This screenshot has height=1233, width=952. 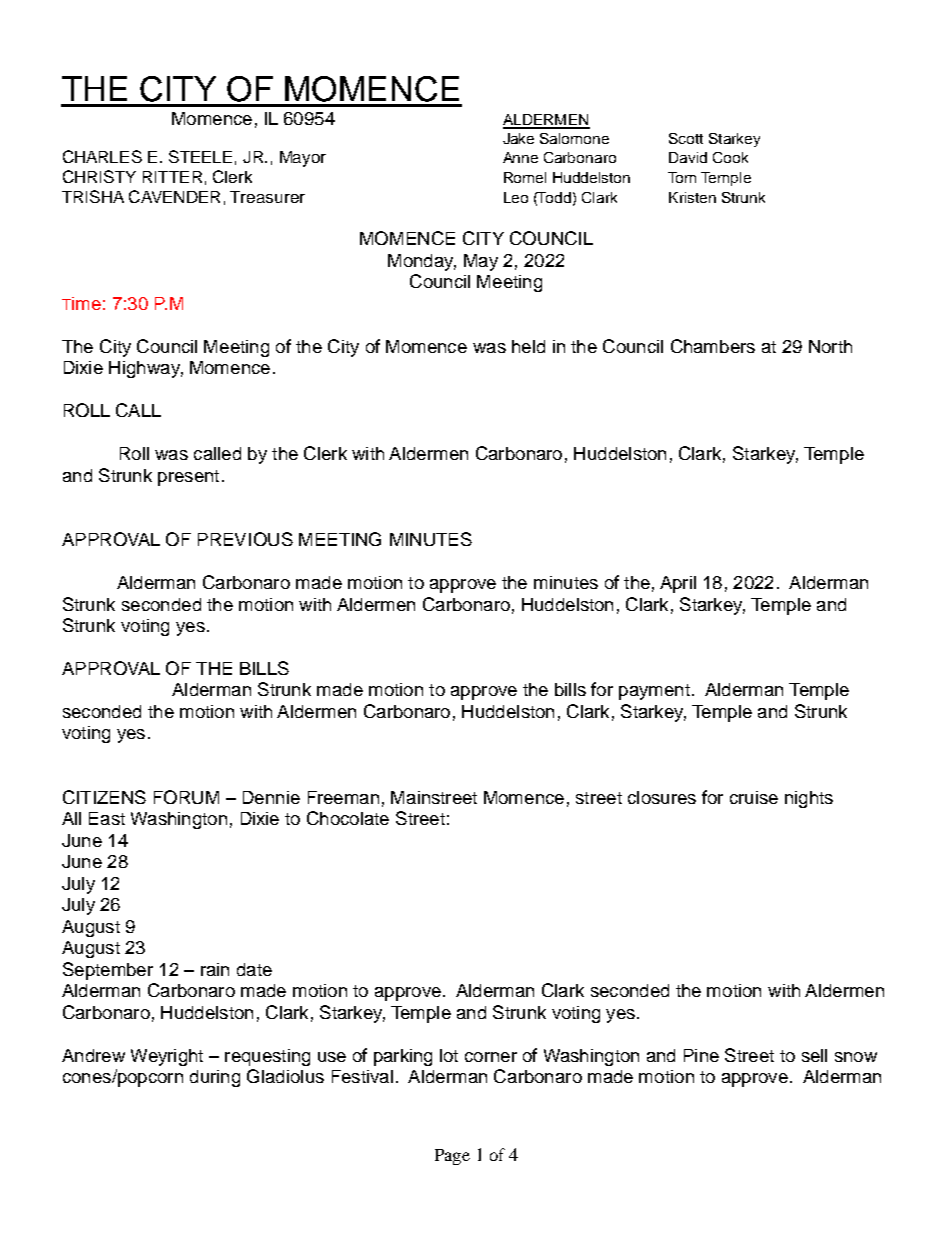 I want to click on Cook, so click(x=730, y=157).
